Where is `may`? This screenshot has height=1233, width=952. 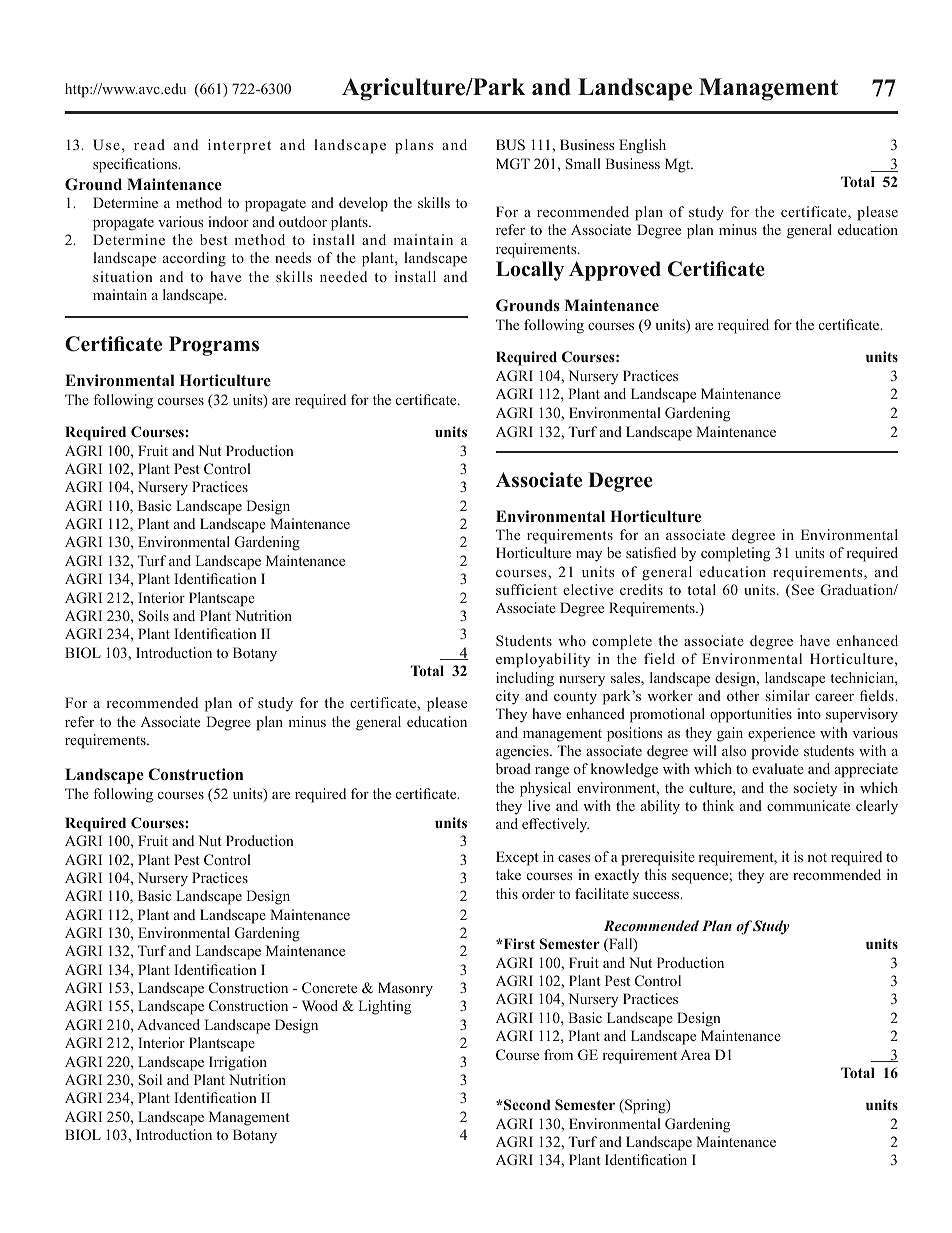 may is located at coordinates (589, 556).
